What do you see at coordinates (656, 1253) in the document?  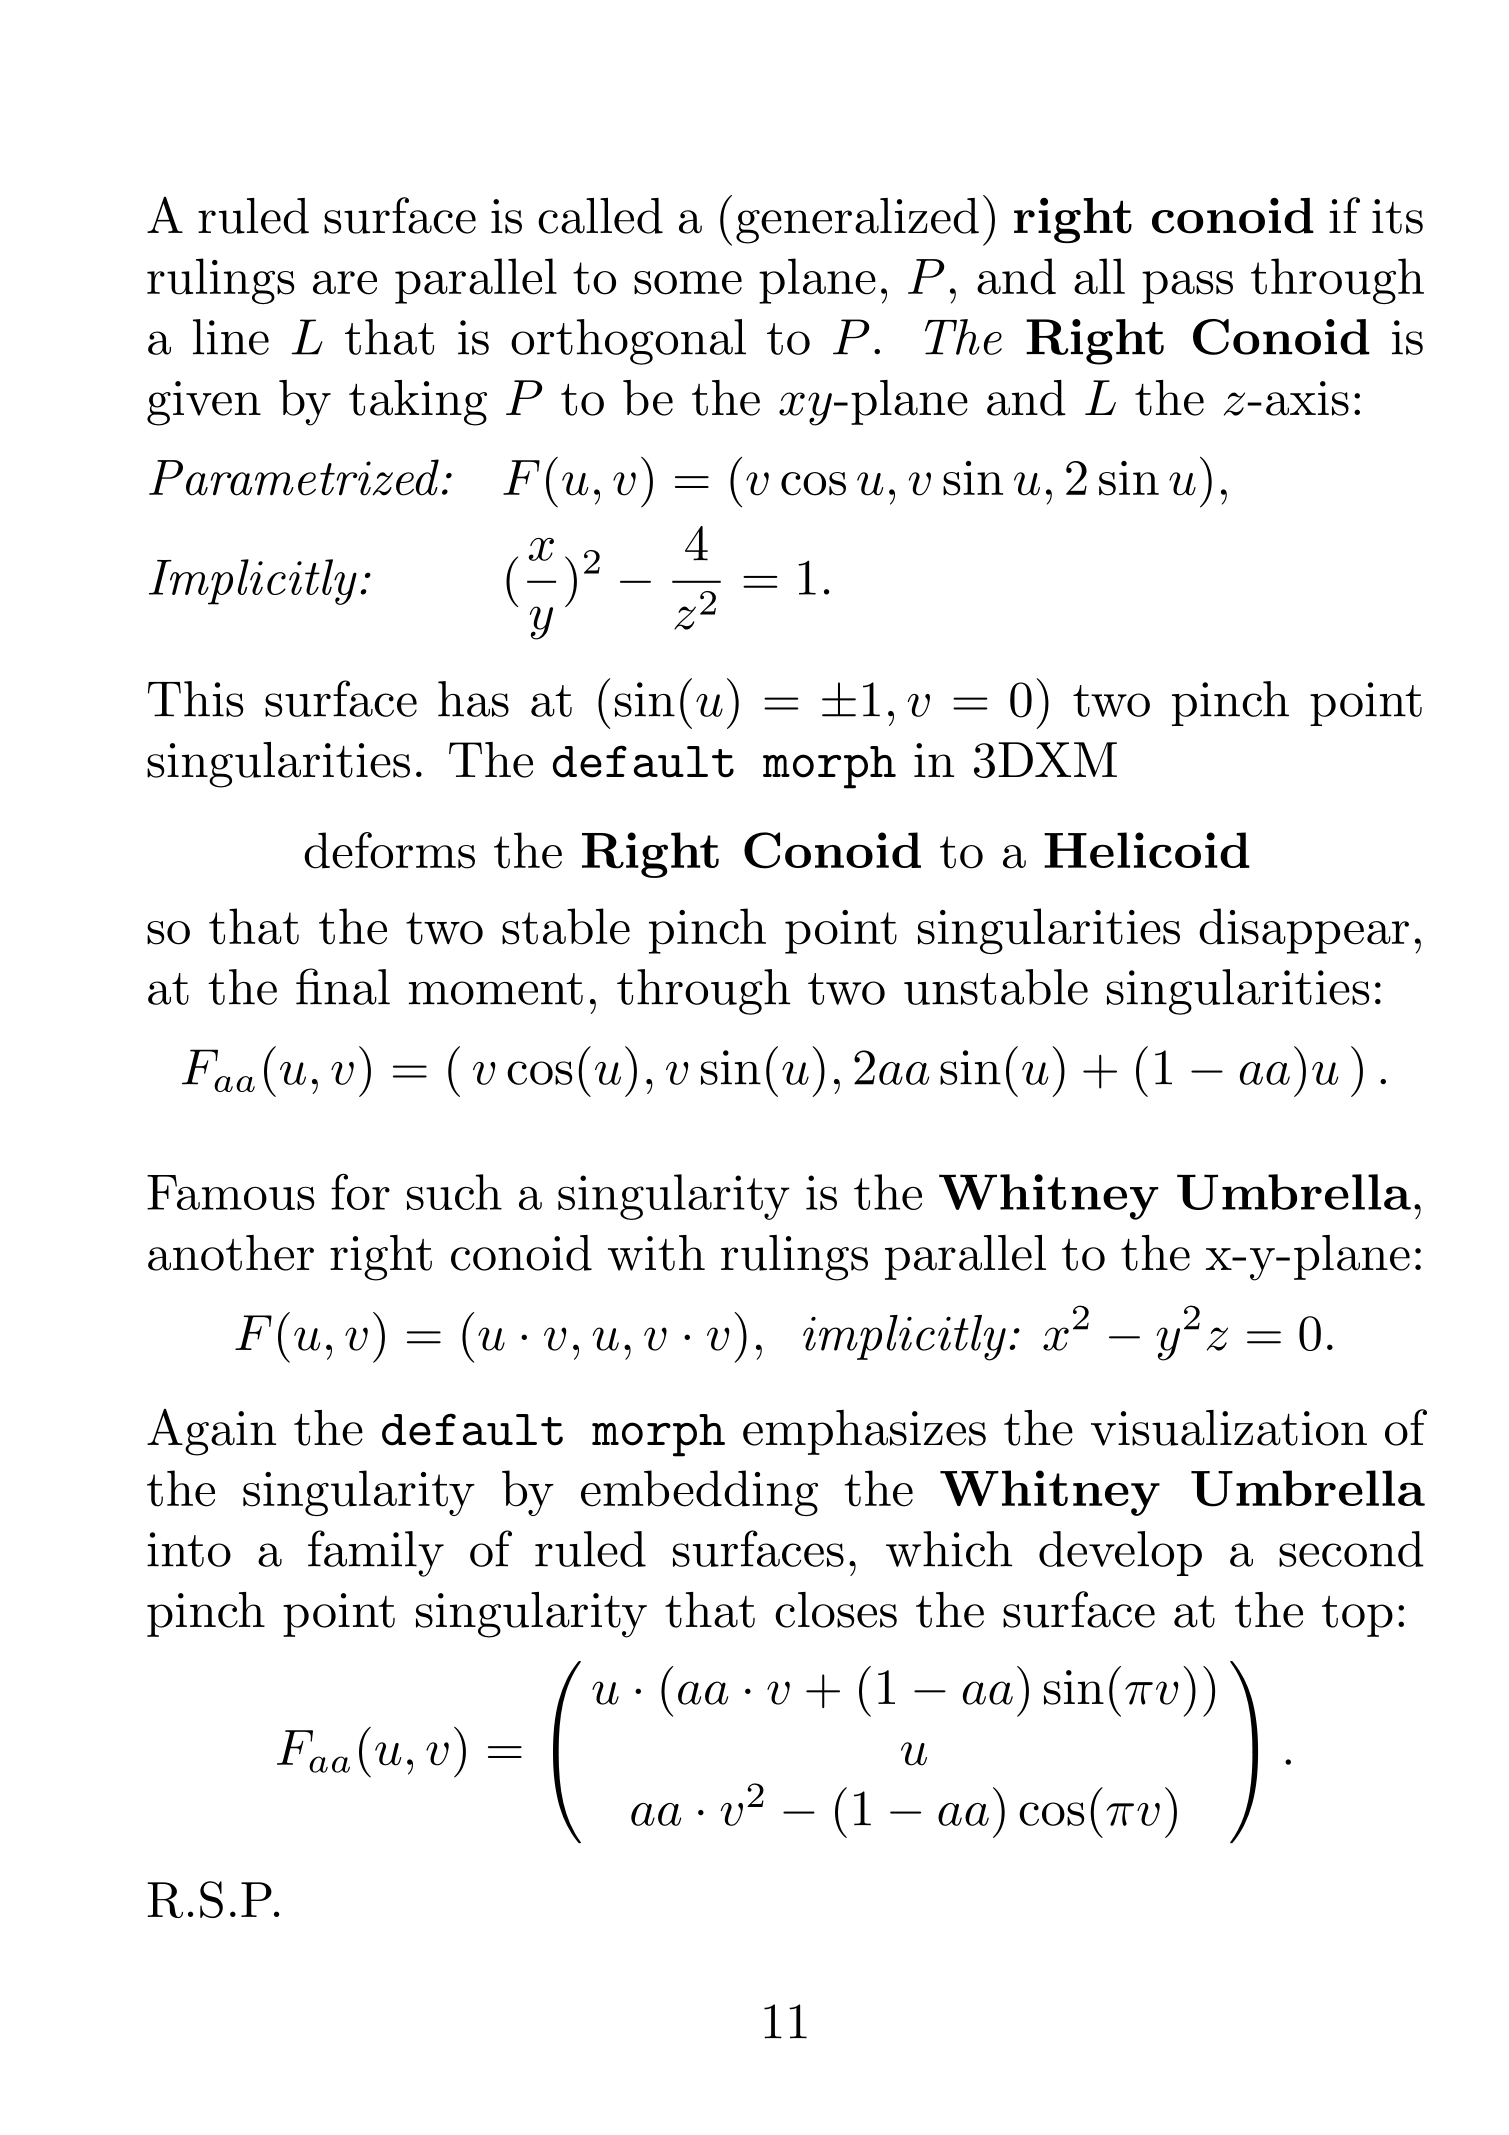 I see `with` at bounding box center [656, 1253].
